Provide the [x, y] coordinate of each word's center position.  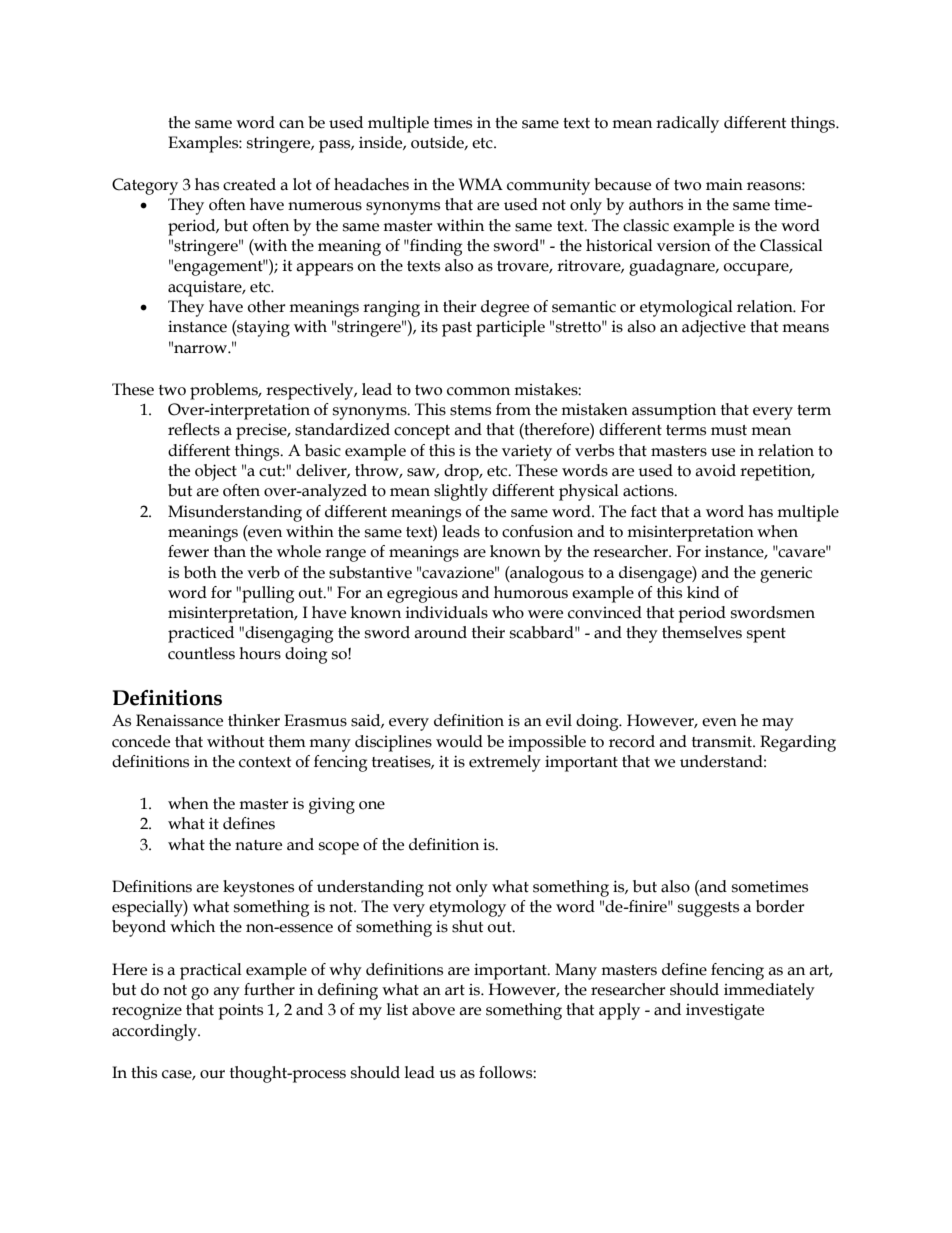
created [249, 184]
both [200, 572]
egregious [422, 594]
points [240, 1011]
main [724, 184]
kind [703, 592]
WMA [481, 184]
